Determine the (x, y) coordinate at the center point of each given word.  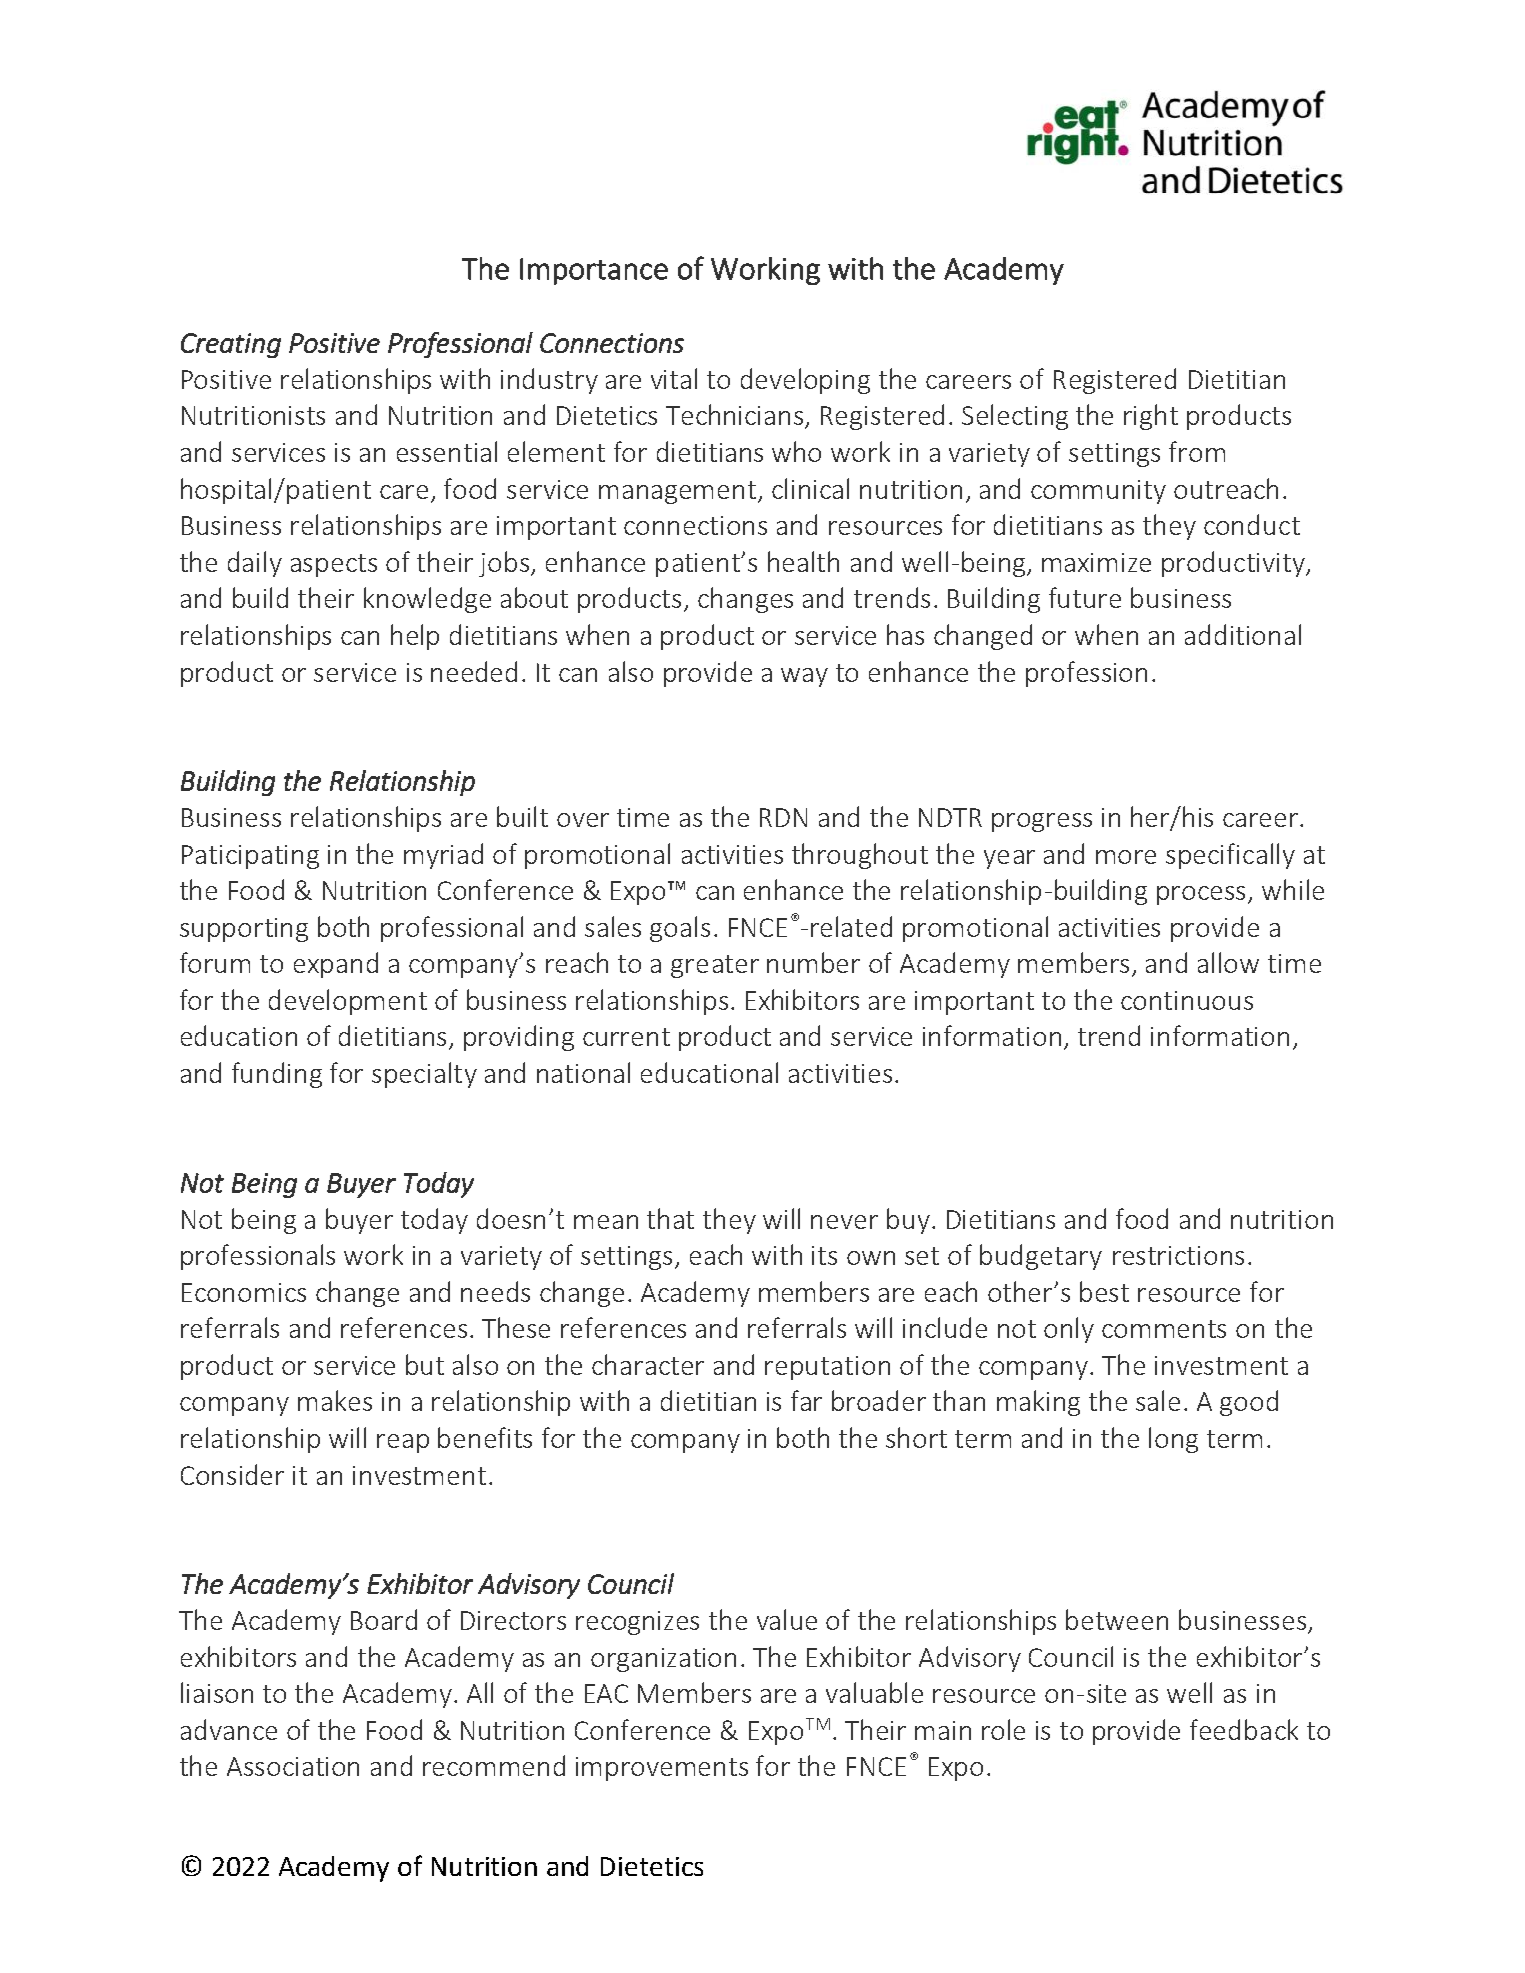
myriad (443, 856)
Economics (244, 1292)
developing (805, 381)
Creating (231, 345)
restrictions (1178, 1255)
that (670, 1218)
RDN (783, 817)
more (1126, 857)
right (1151, 417)
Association (293, 1766)
